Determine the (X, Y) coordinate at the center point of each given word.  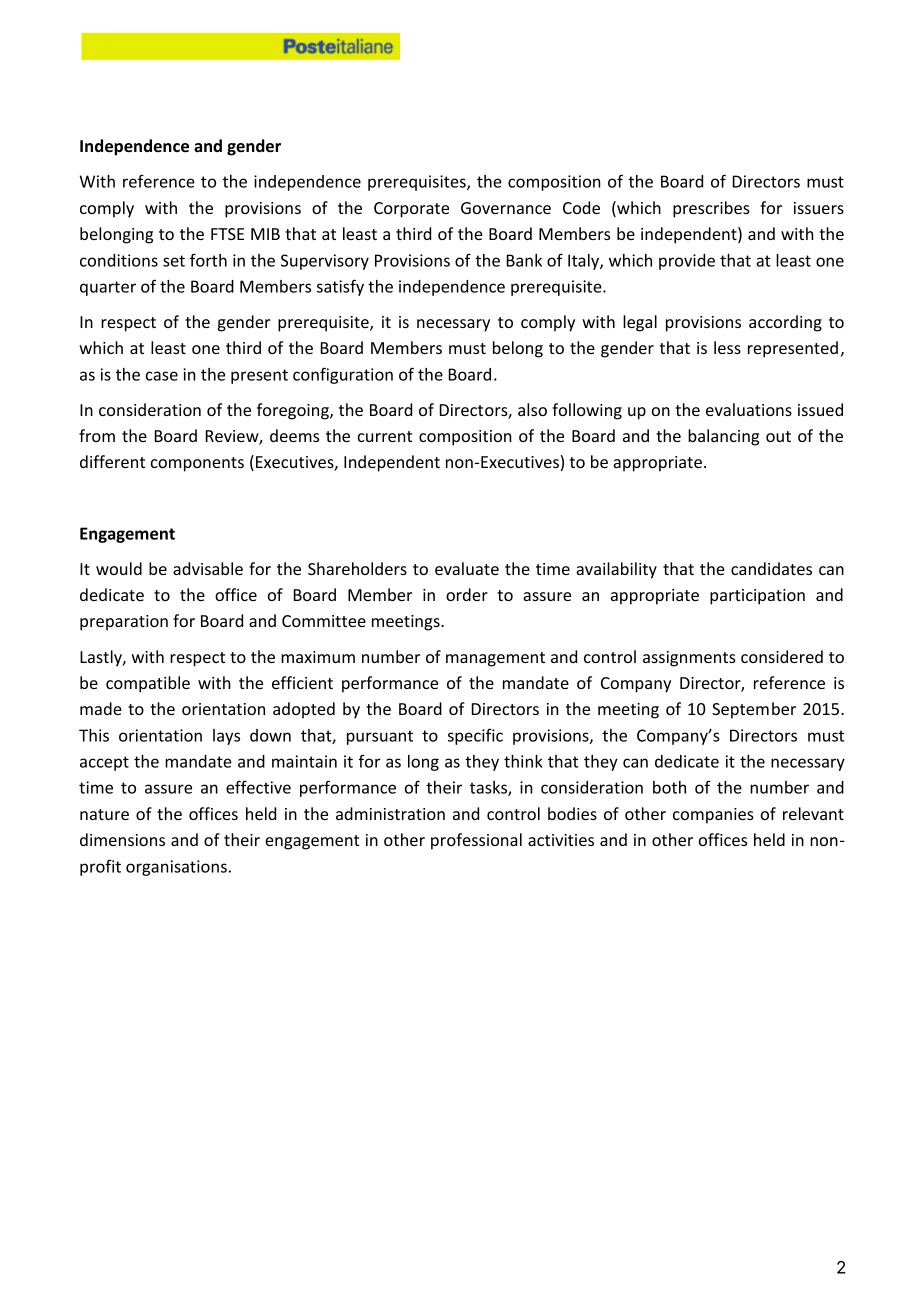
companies (713, 816)
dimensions (122, 839)
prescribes (711, 209)
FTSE (227, 234)
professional (476, 841)
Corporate (411, 210)
